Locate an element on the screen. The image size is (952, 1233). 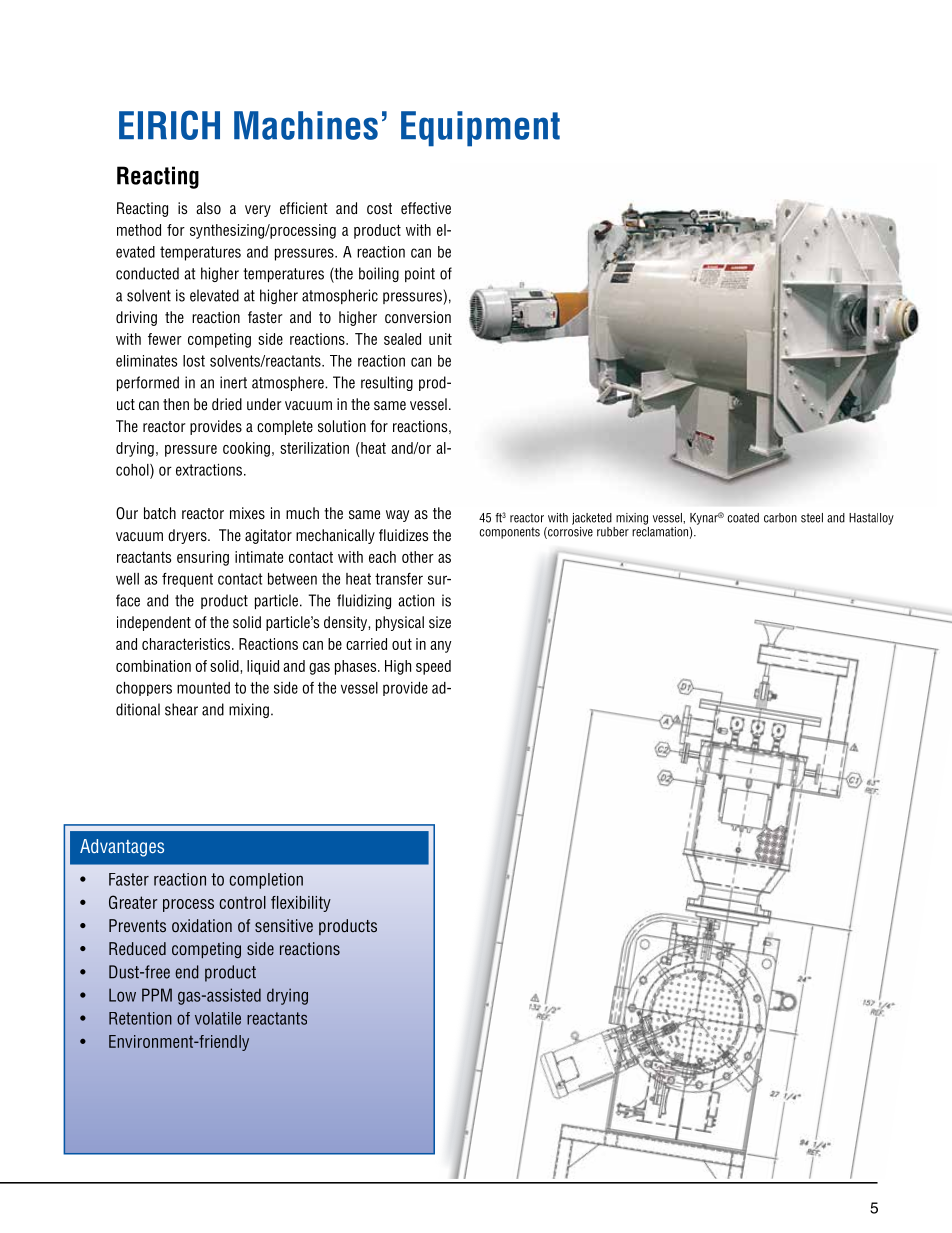
unit is located at coordinates (440, 339).
